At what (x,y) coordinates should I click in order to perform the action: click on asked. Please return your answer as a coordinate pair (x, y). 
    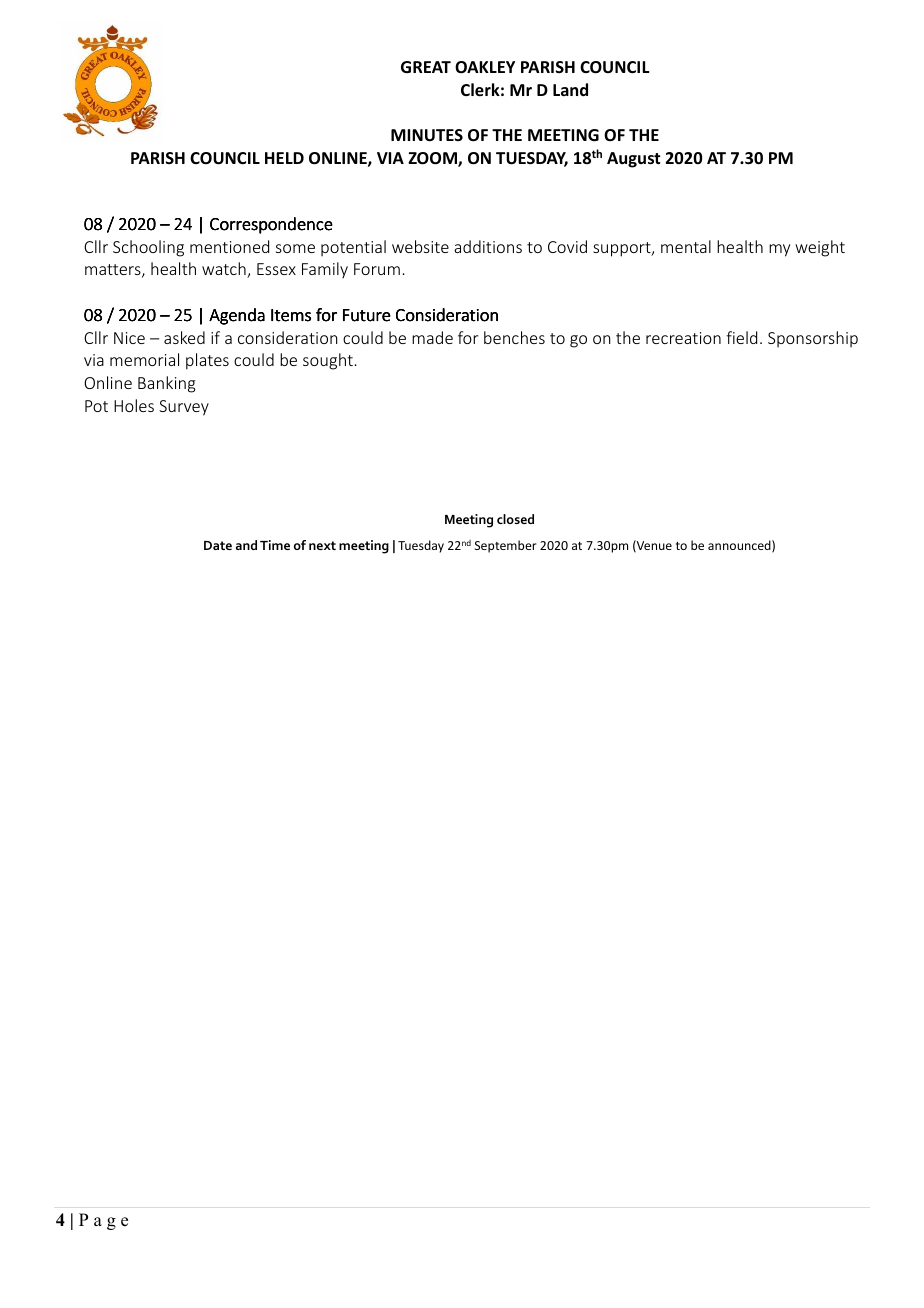
    Looking at the image, I should click on (184, 337).
